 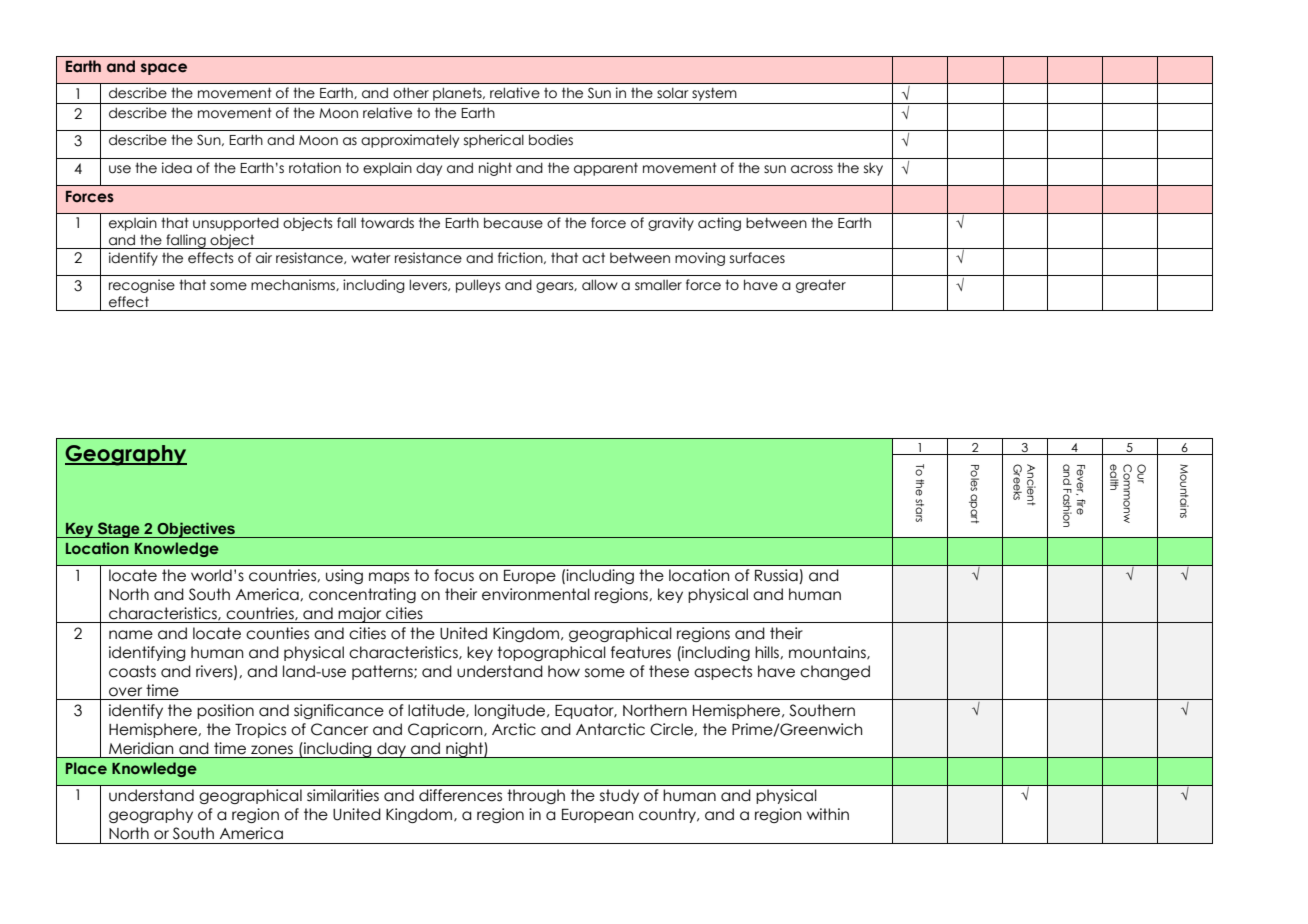 I want to click on other, so click(x=411, y=93).
